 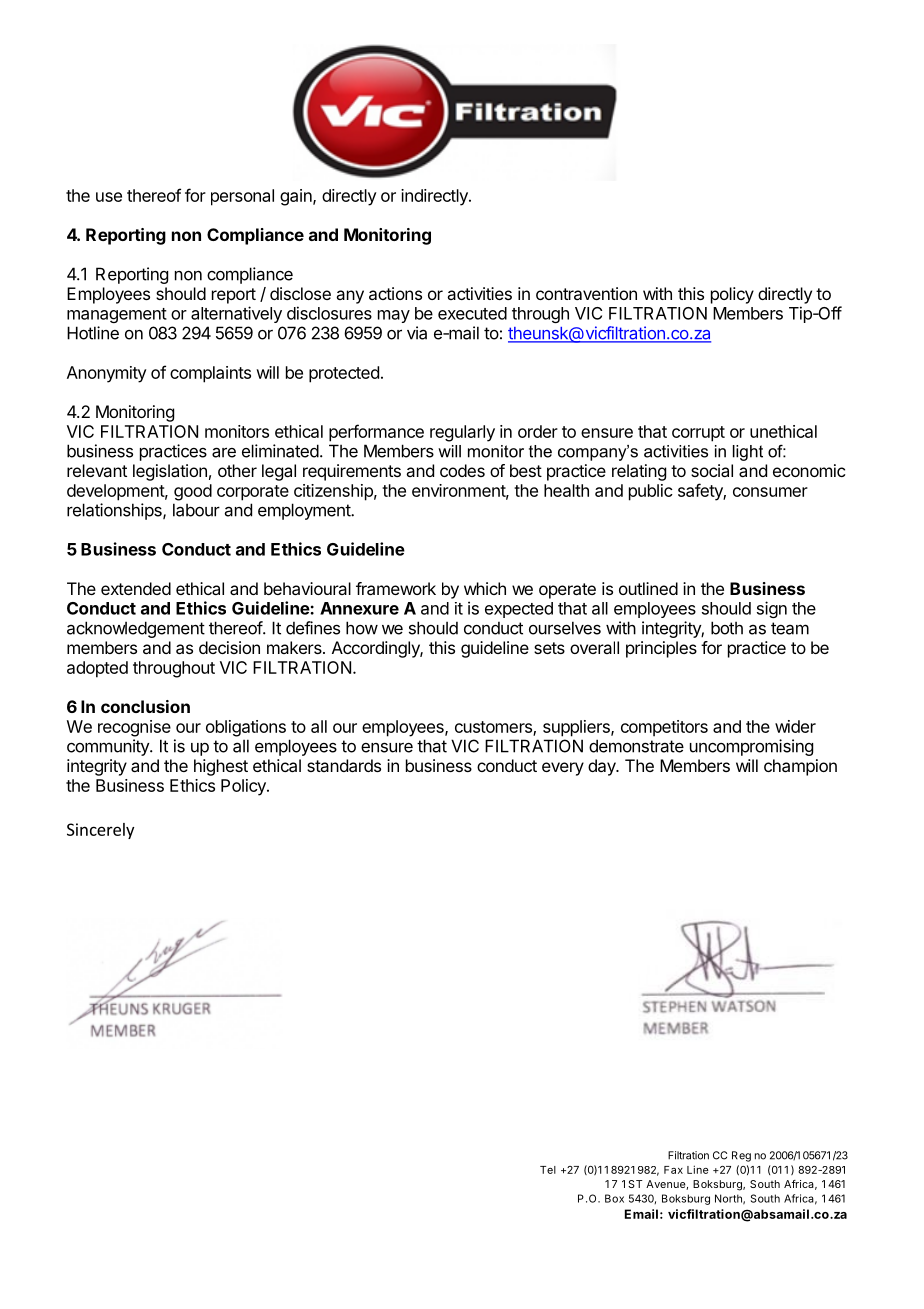 I want to click on Tel, so click(x=548, y=1170).
